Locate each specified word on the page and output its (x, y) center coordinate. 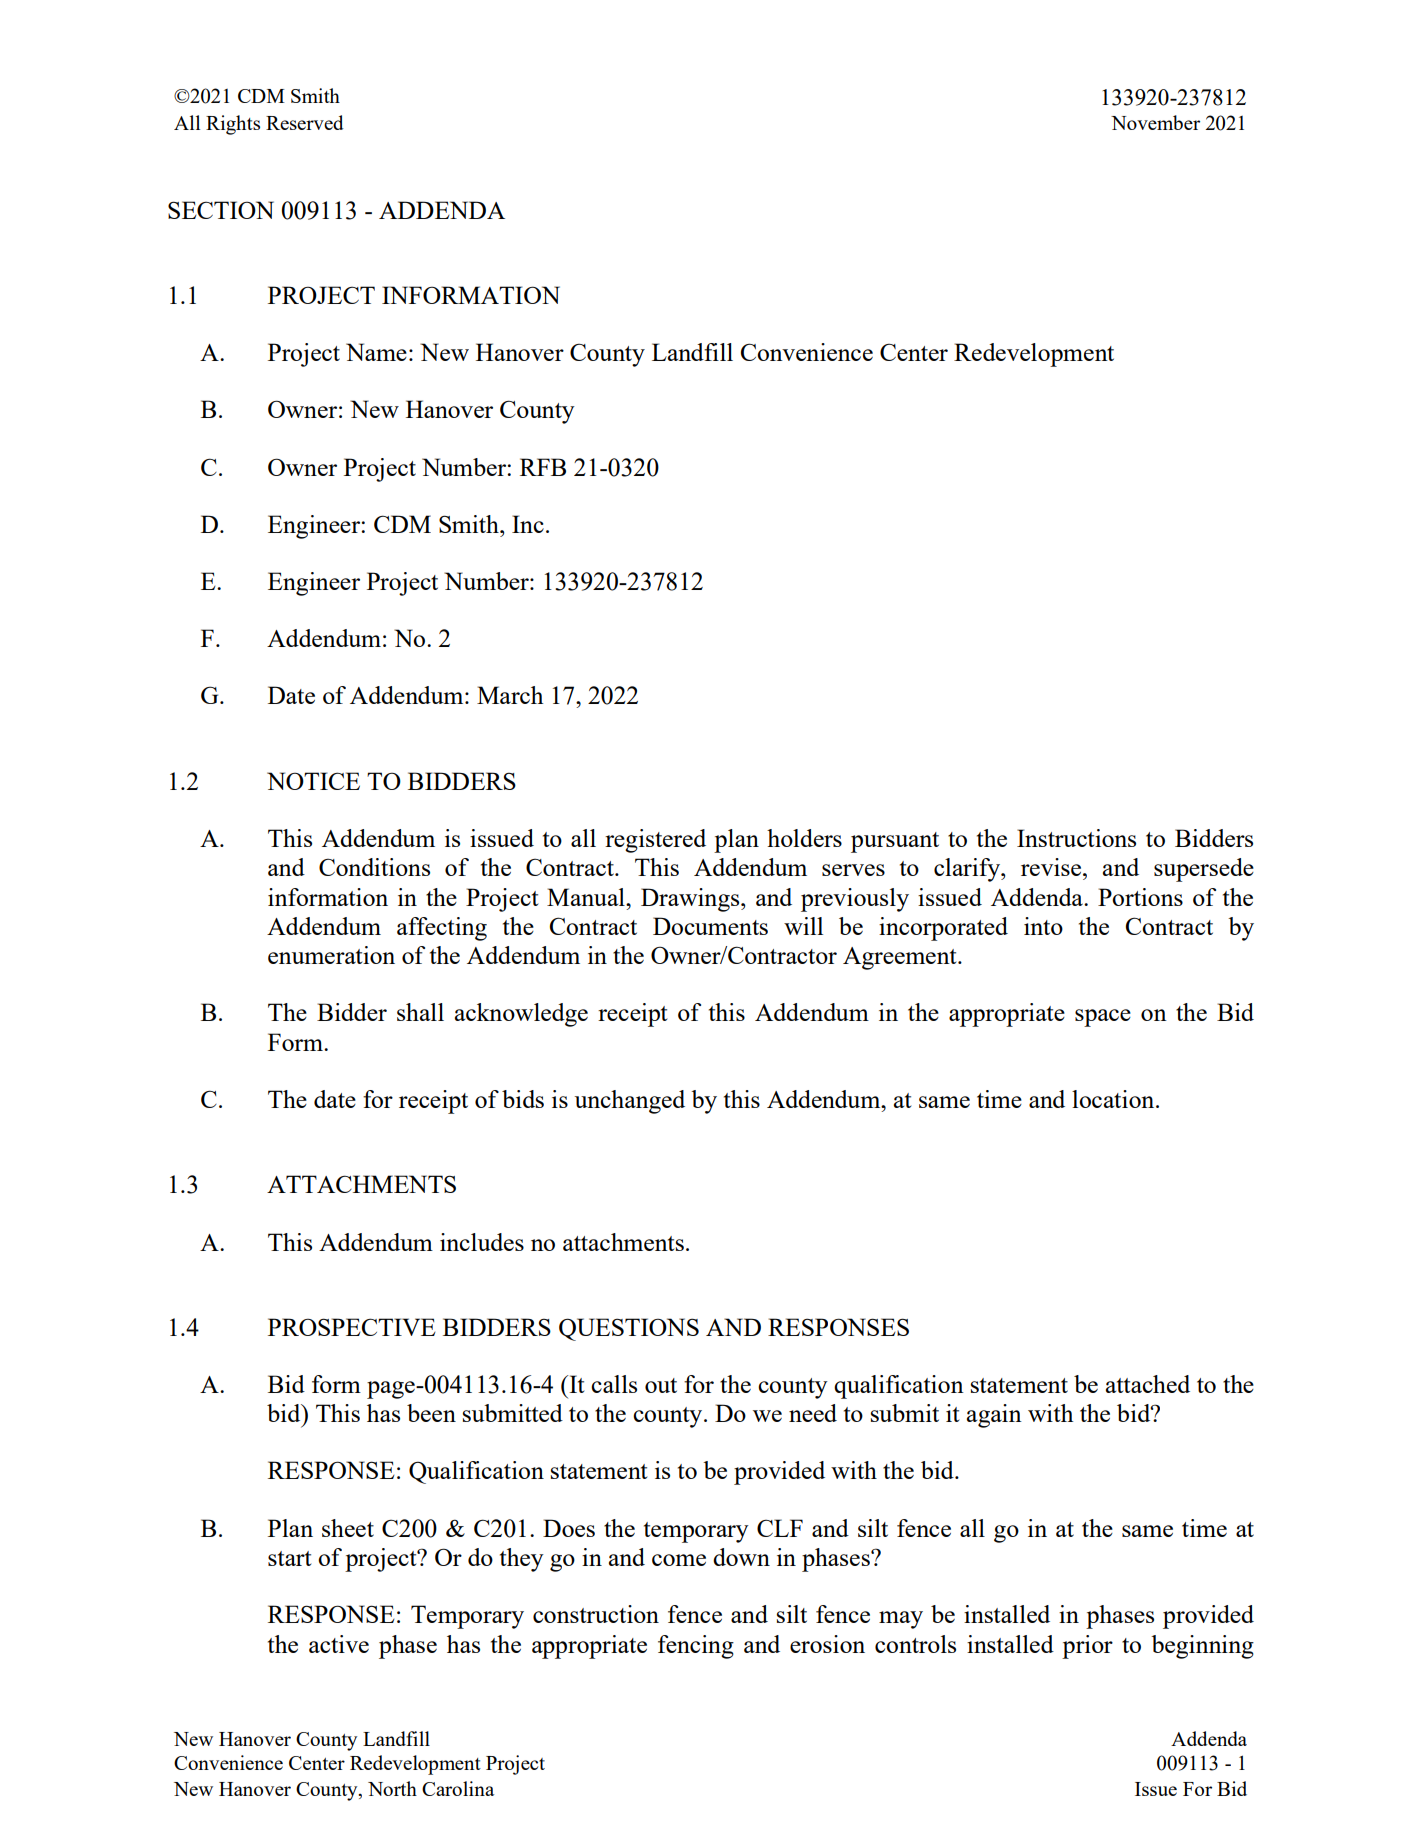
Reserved (305, 122)
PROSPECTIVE (352, 1327)
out (661, 1385)
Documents (710, 926)
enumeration (331, 955)
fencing (696, 1647)
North (392, 1788)
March (510, 695)
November (1155, 122)
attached (1148, 1384)
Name (376, 352)
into (1043, 926)
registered (655, 841)
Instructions (1076, 838)
